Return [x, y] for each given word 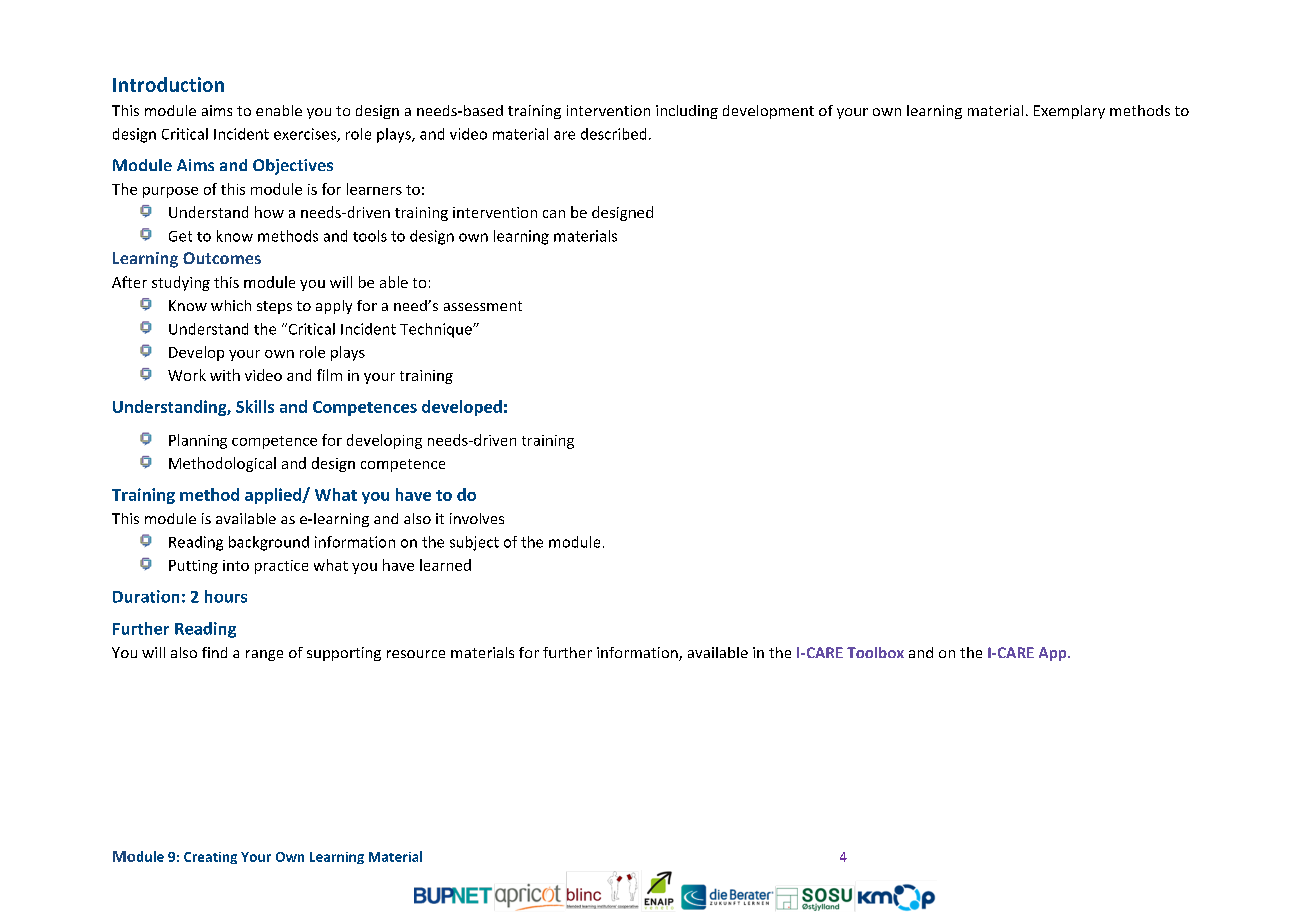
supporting [344, 654]
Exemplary [1069, 112]
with [225, 375]
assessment [483, 306]
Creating [210, 858]
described [613, 134]
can [554, 214]
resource [416, 654]
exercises [306, 135]
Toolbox [875, 652]
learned [445, 565]
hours [226, 596]
